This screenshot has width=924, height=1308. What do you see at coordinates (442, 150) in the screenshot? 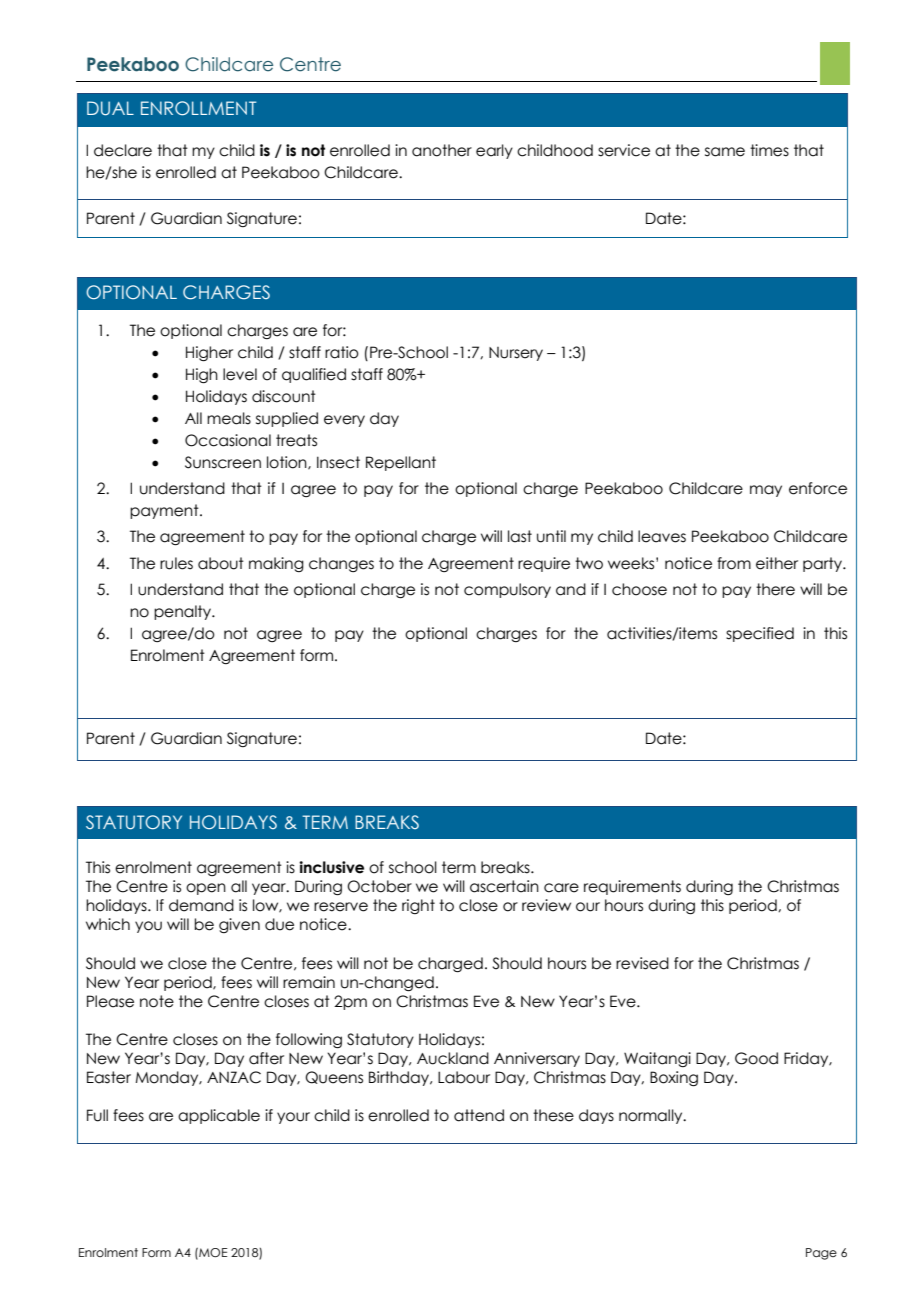
I see `another` at bounding box center [442, 150].
